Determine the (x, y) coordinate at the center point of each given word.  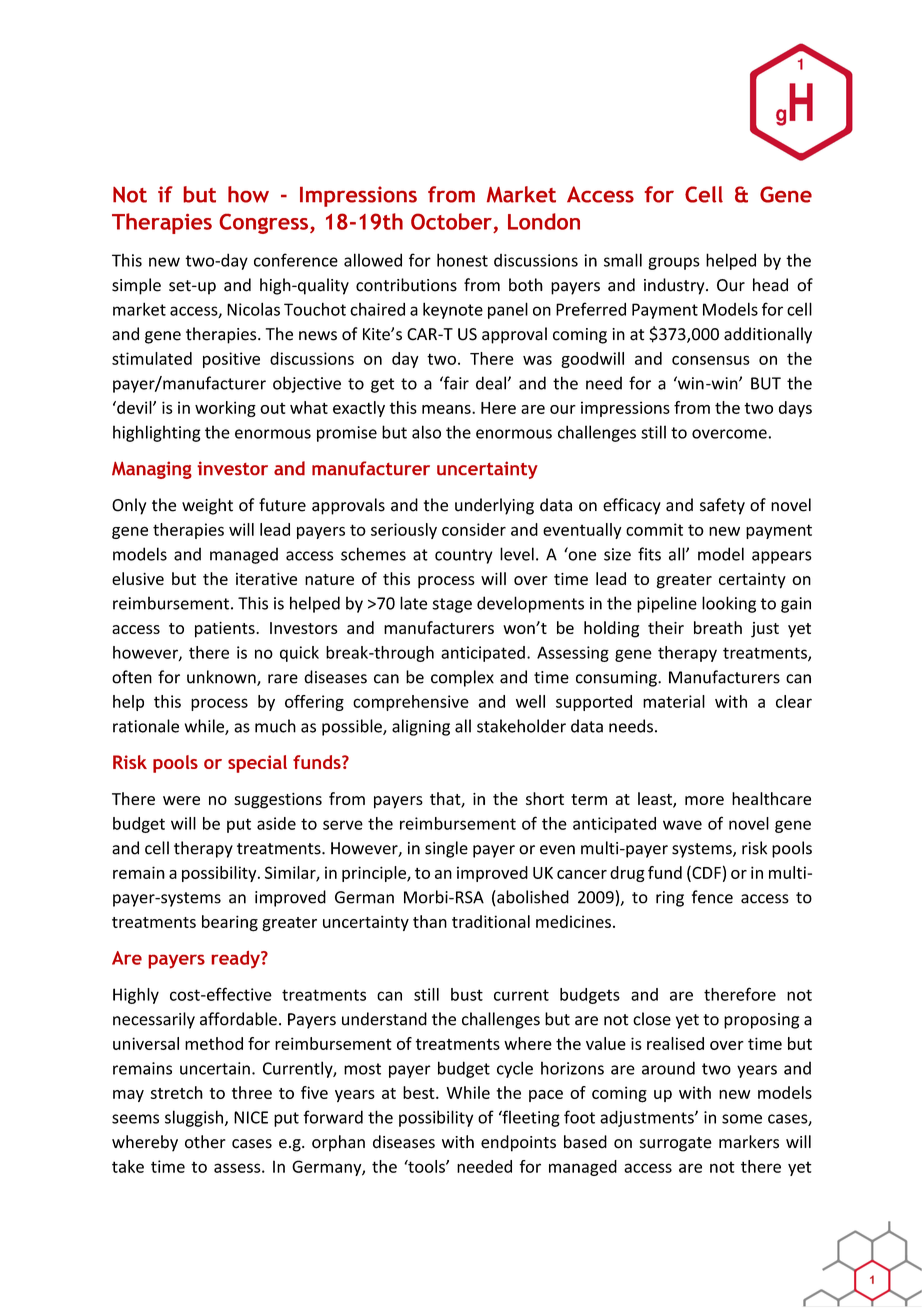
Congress (263, 223)
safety (722, 506)
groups (674, 263)
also (426, 432)
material (674, 701)
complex (462, 678)
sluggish (194, 1118)
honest (462, 260)
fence (712, 897)
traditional (491, 921)
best (420, 1092)
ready (236, 960)
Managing (152, 470)
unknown (222, 678)
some (742, 1119)
